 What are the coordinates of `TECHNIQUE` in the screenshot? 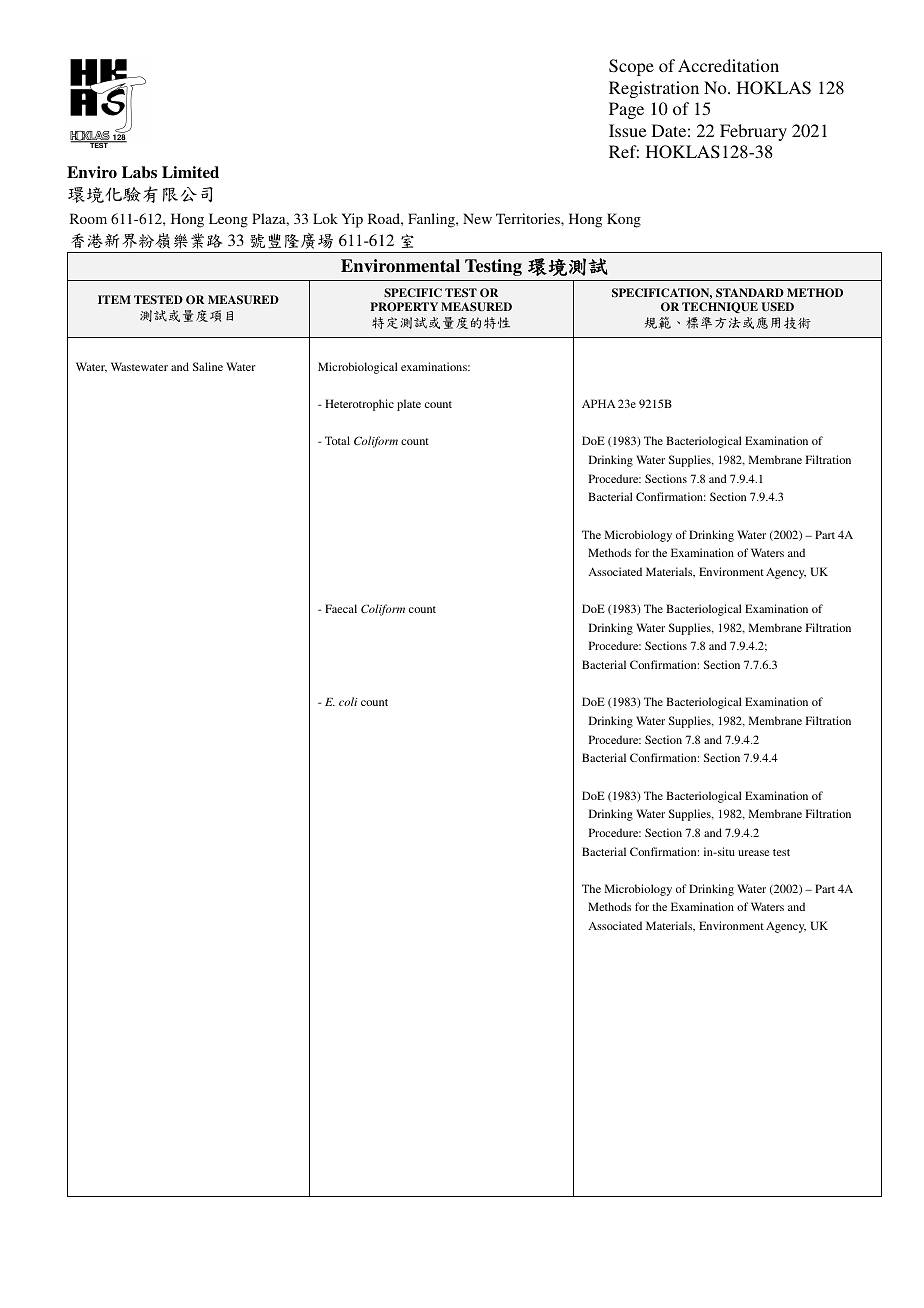 It's located at (720, 307).
